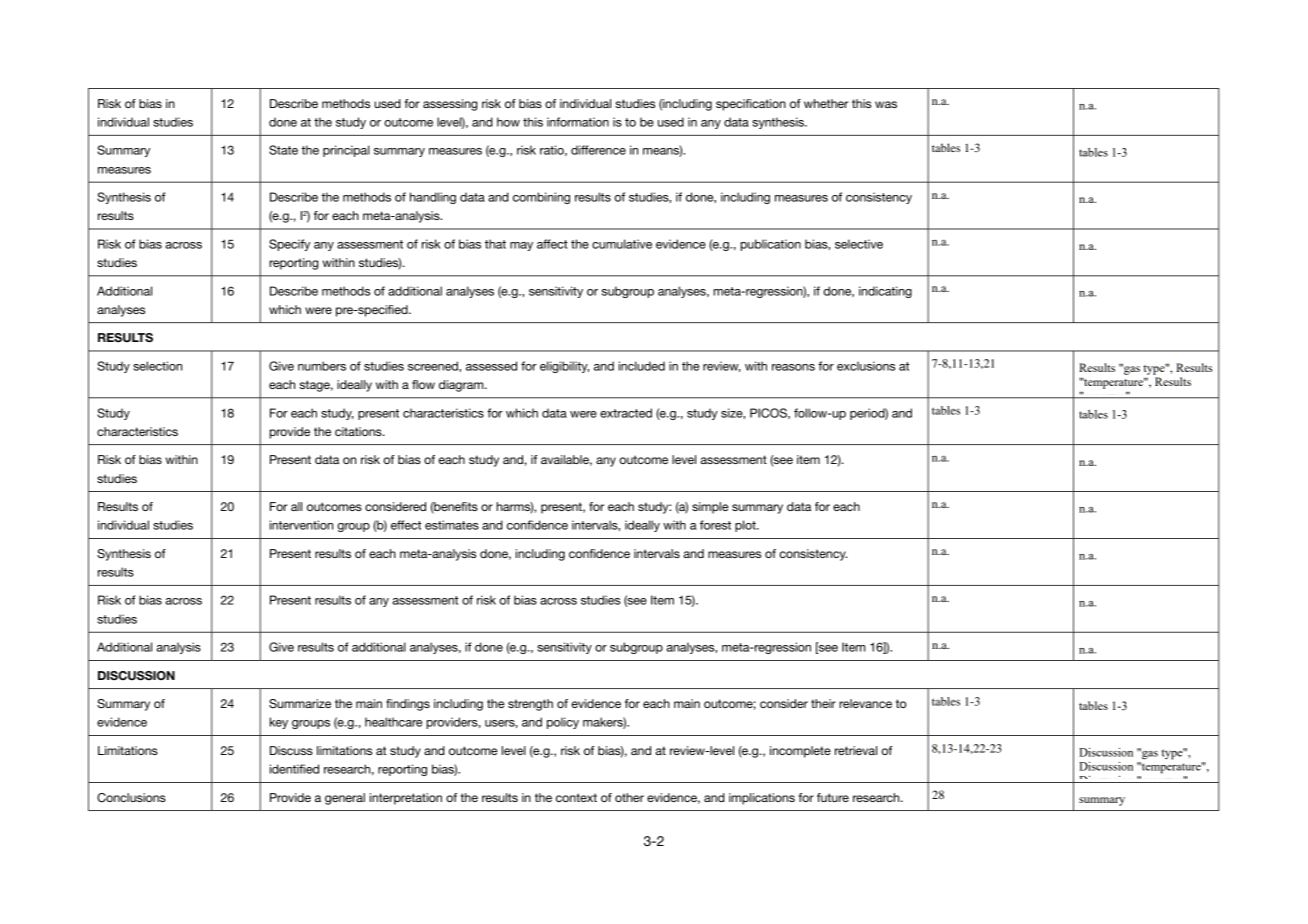 This page has width=1308, height=924. I want to click on context, so click(576, 797).
